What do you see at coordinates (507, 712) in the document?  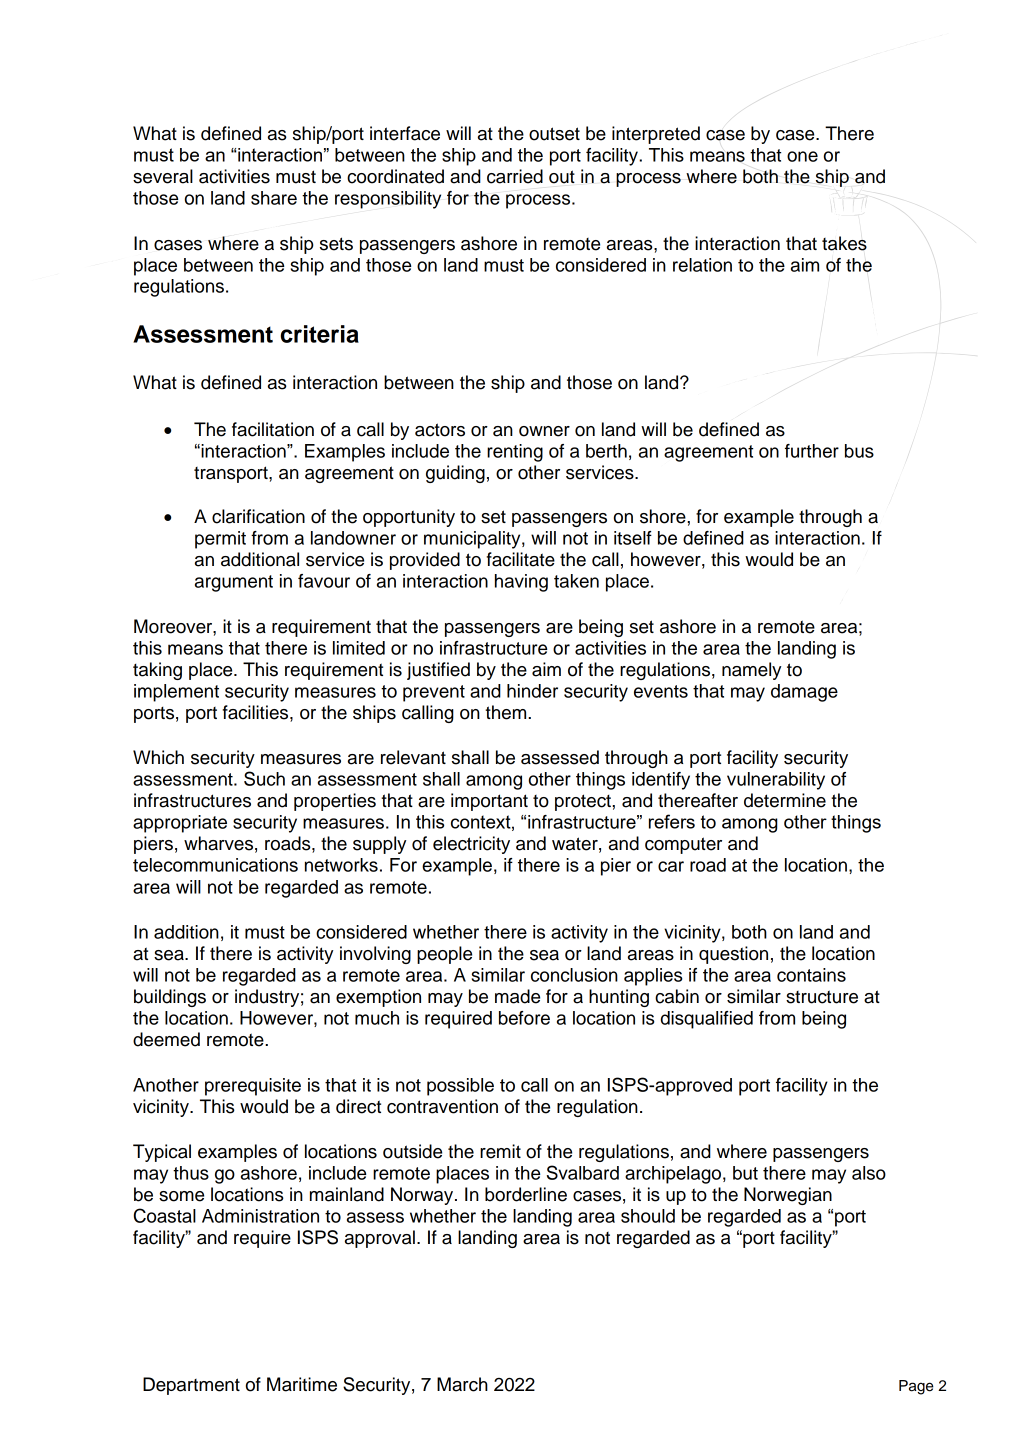 I see `them` at bounding box center [507, 712].
